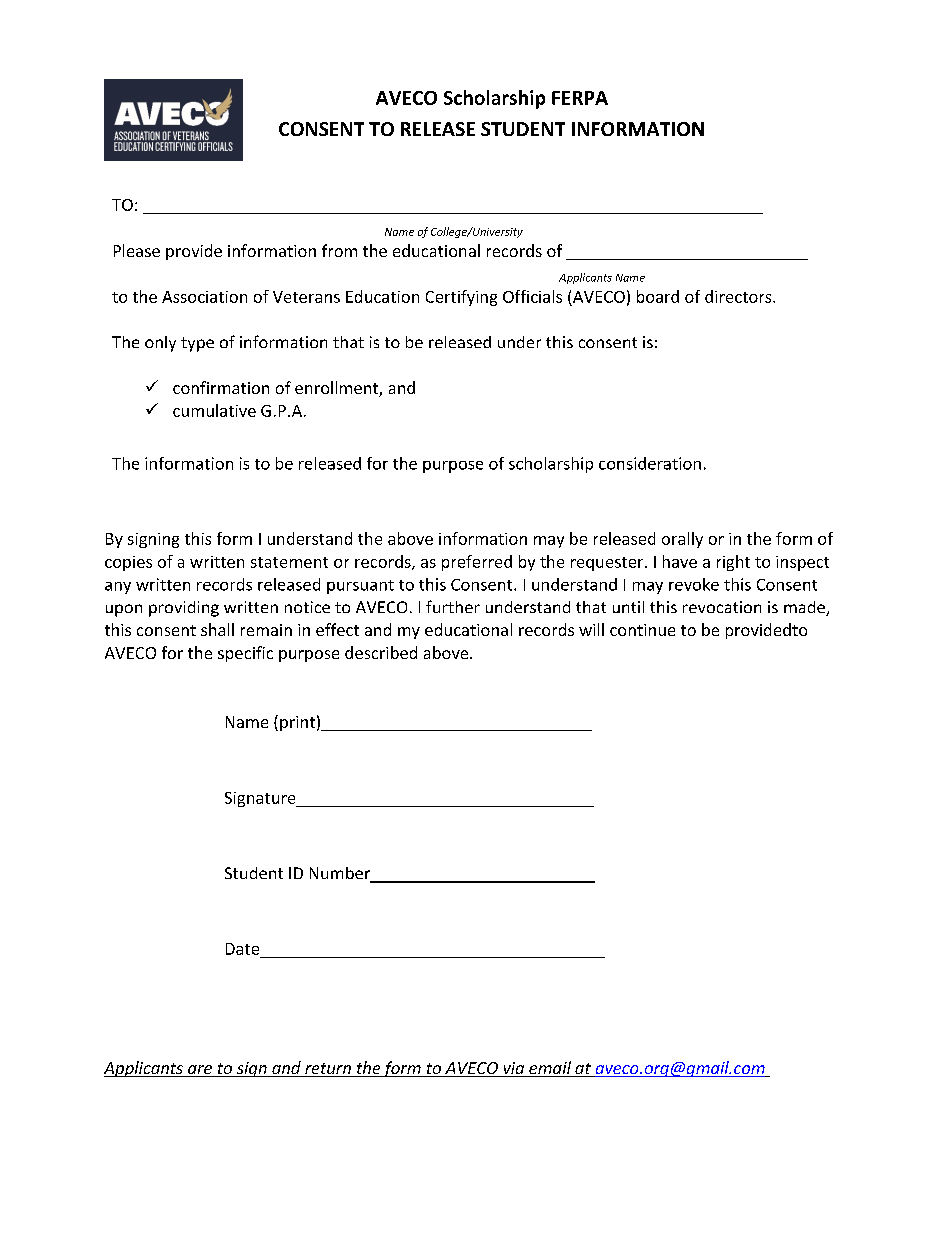 The width and height of the image is (952, 1233). What do you see at coordinates (381, 652) in the image?
I see `described` at bounding box center [381, 652].
